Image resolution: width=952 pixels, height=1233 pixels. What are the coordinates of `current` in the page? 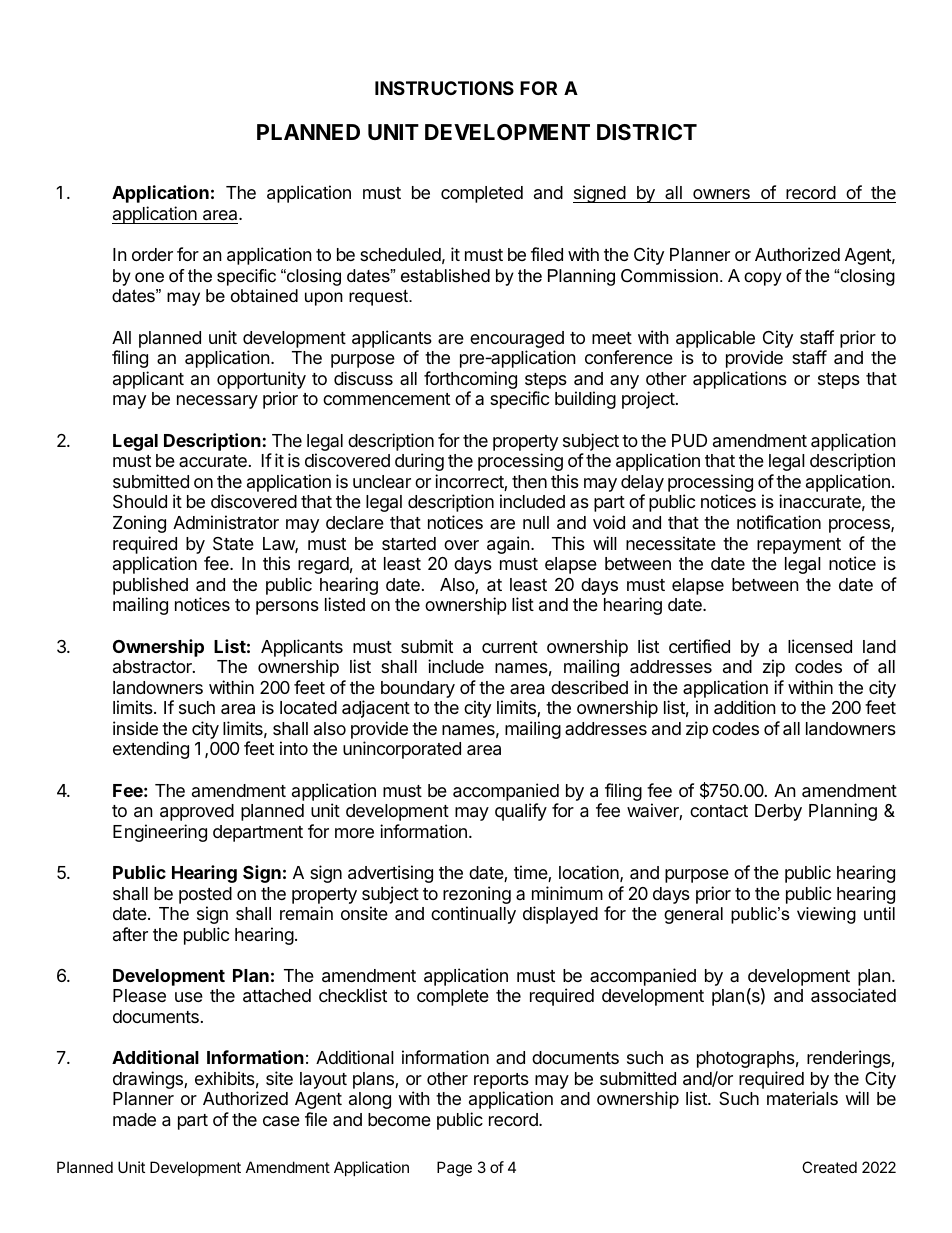 It's located at (510, 647).
